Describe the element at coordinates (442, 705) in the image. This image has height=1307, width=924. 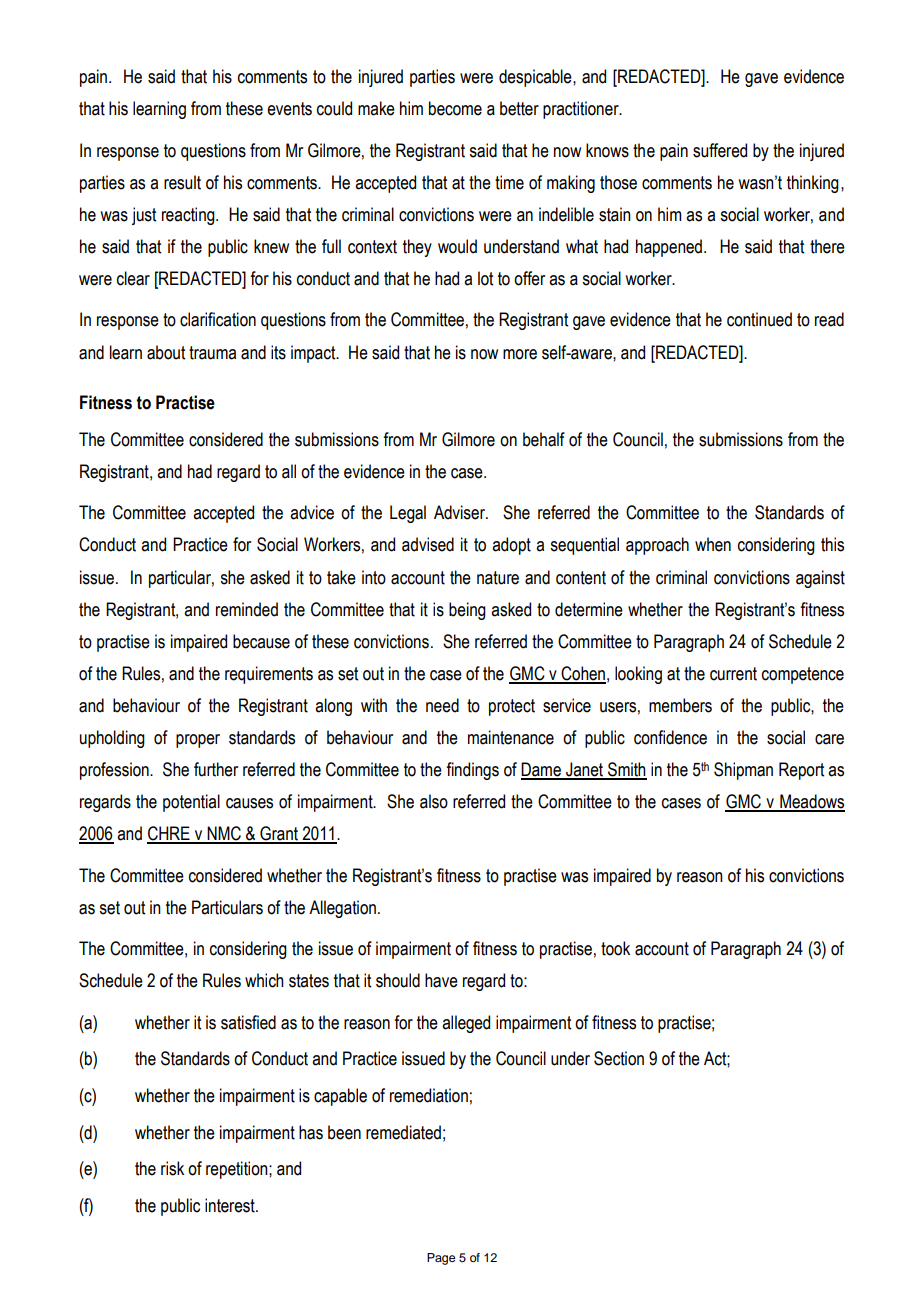
I see `need` at that location.
